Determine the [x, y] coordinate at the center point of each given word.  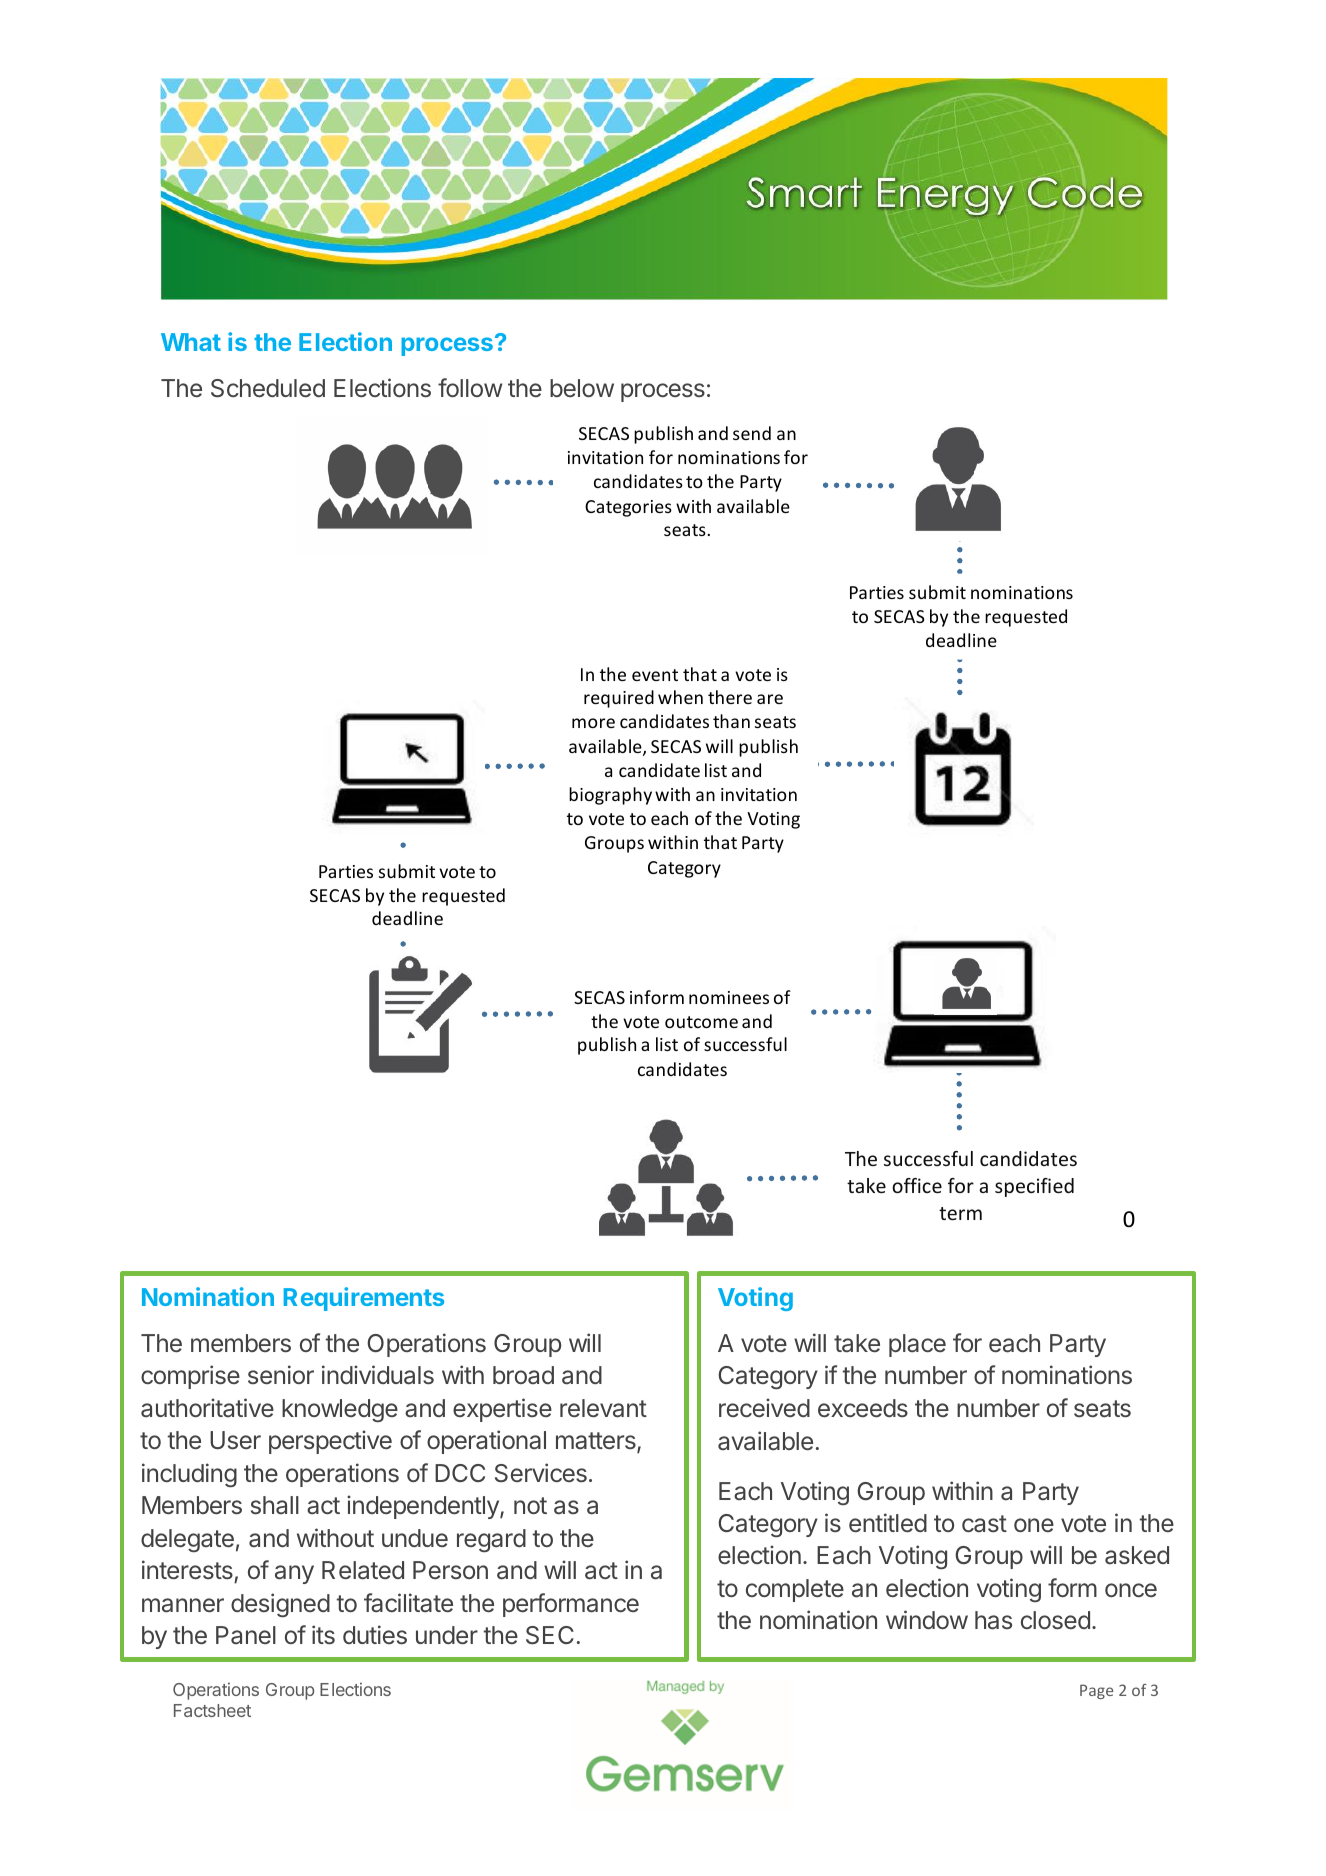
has [993, 1620]
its [323, 1635]
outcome [701, 1022]
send [752, 433]
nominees [729, 997]
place [917, 1345]
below [582, 388]
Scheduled [268, 388]
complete [795, 1590]
